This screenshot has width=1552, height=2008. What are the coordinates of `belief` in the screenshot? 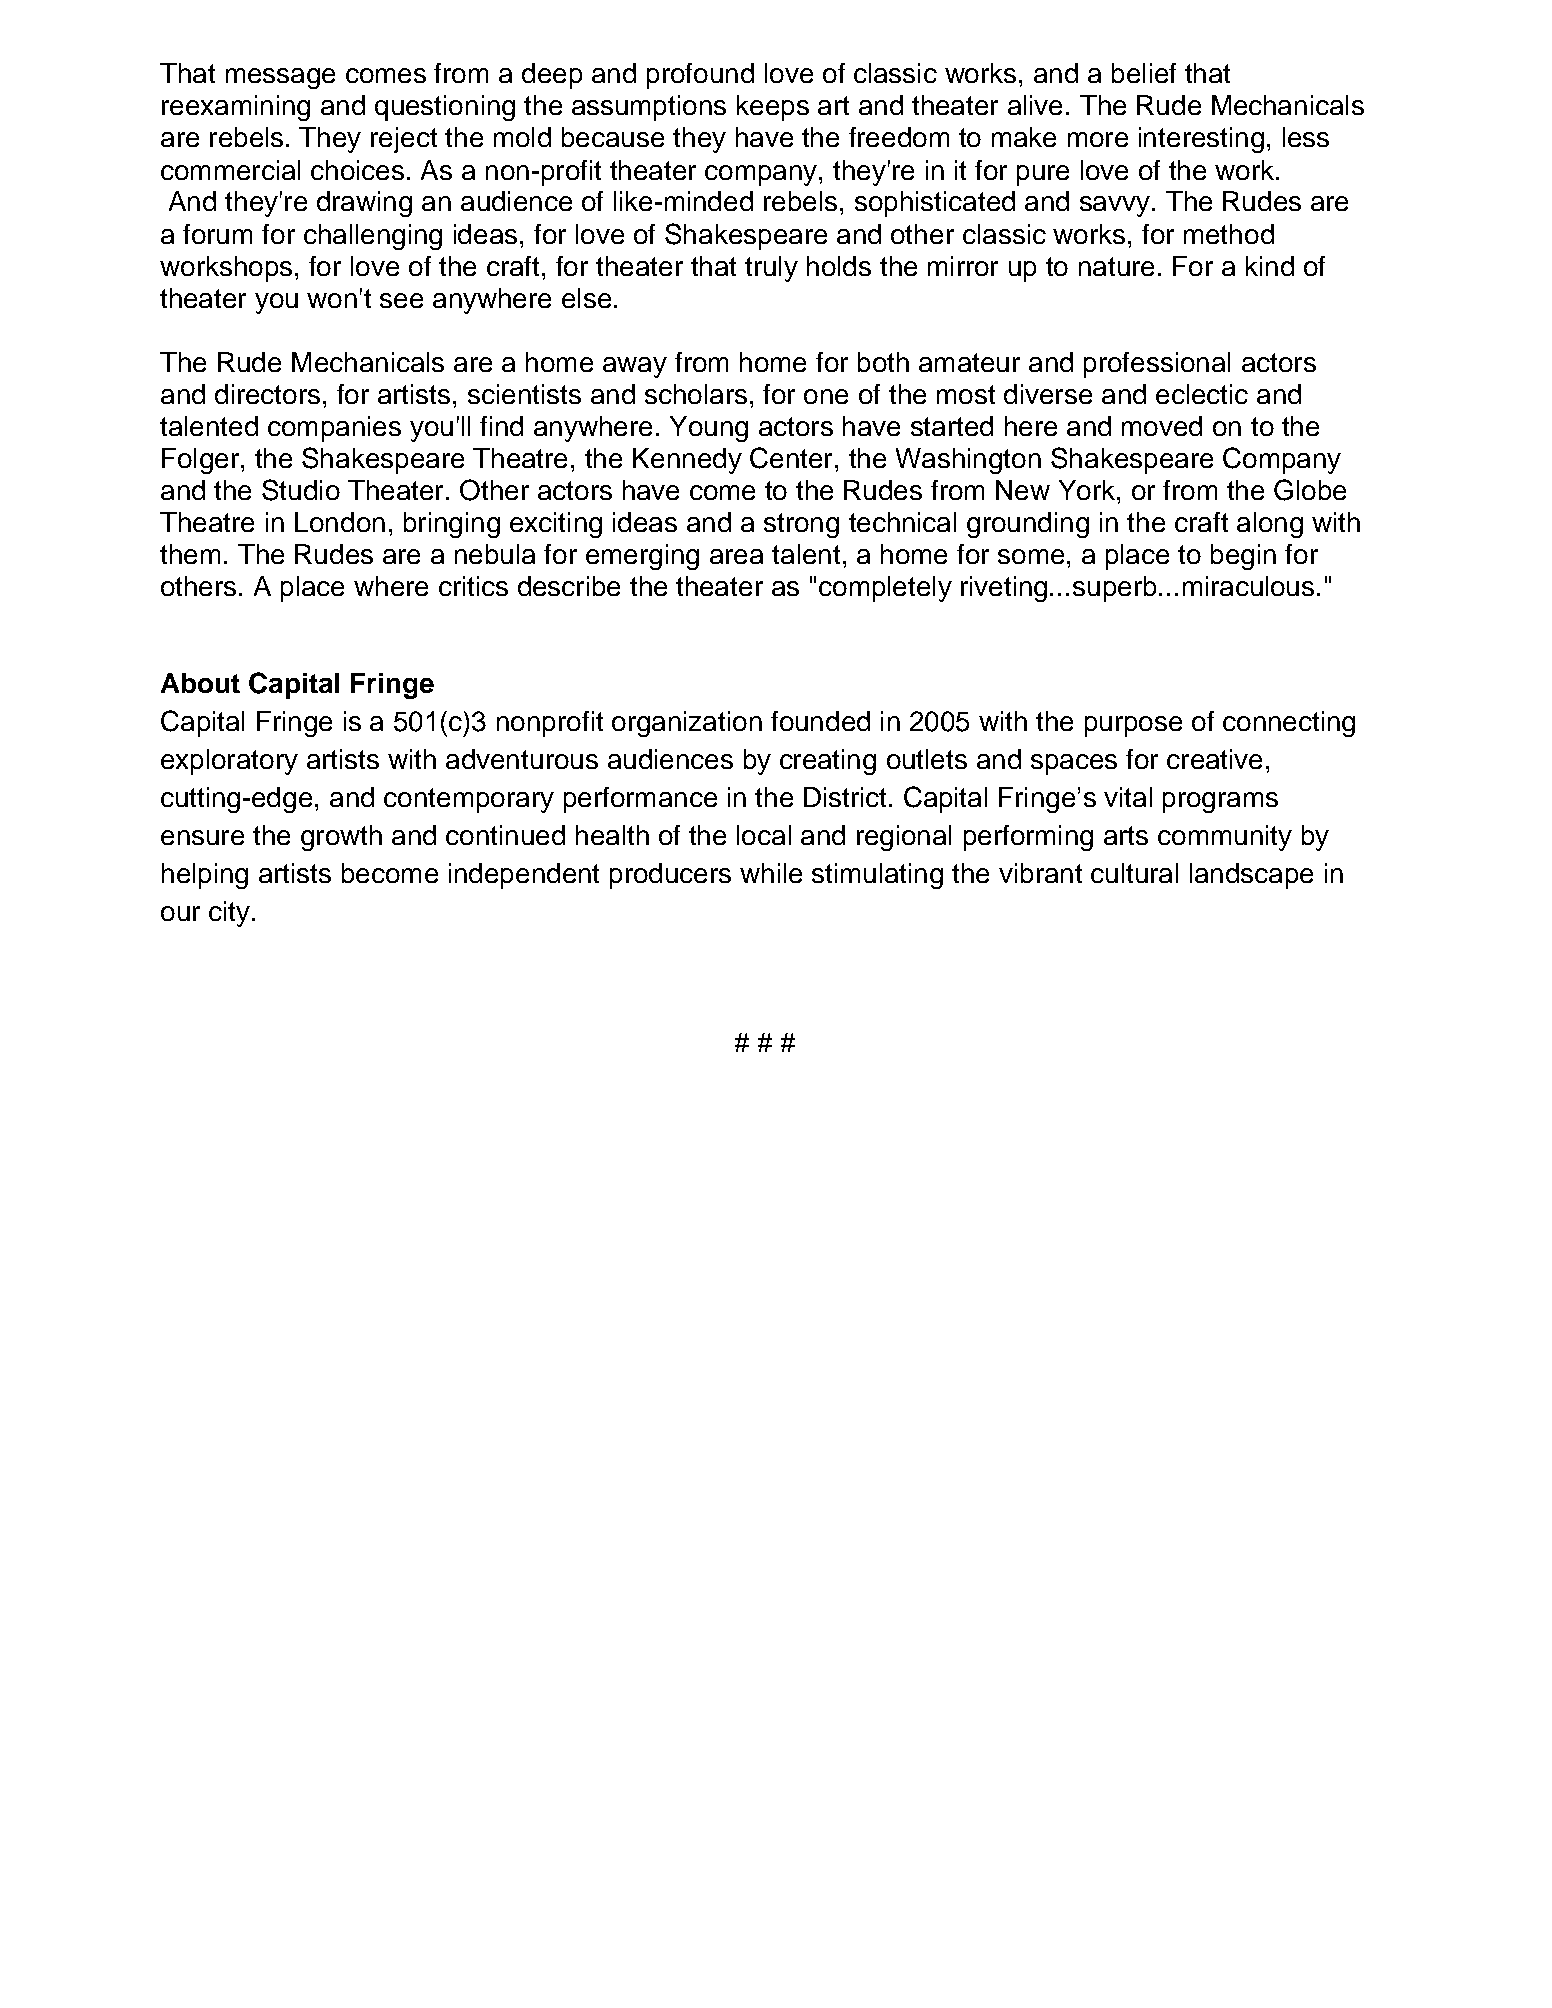 It's located at (1144, 73).
